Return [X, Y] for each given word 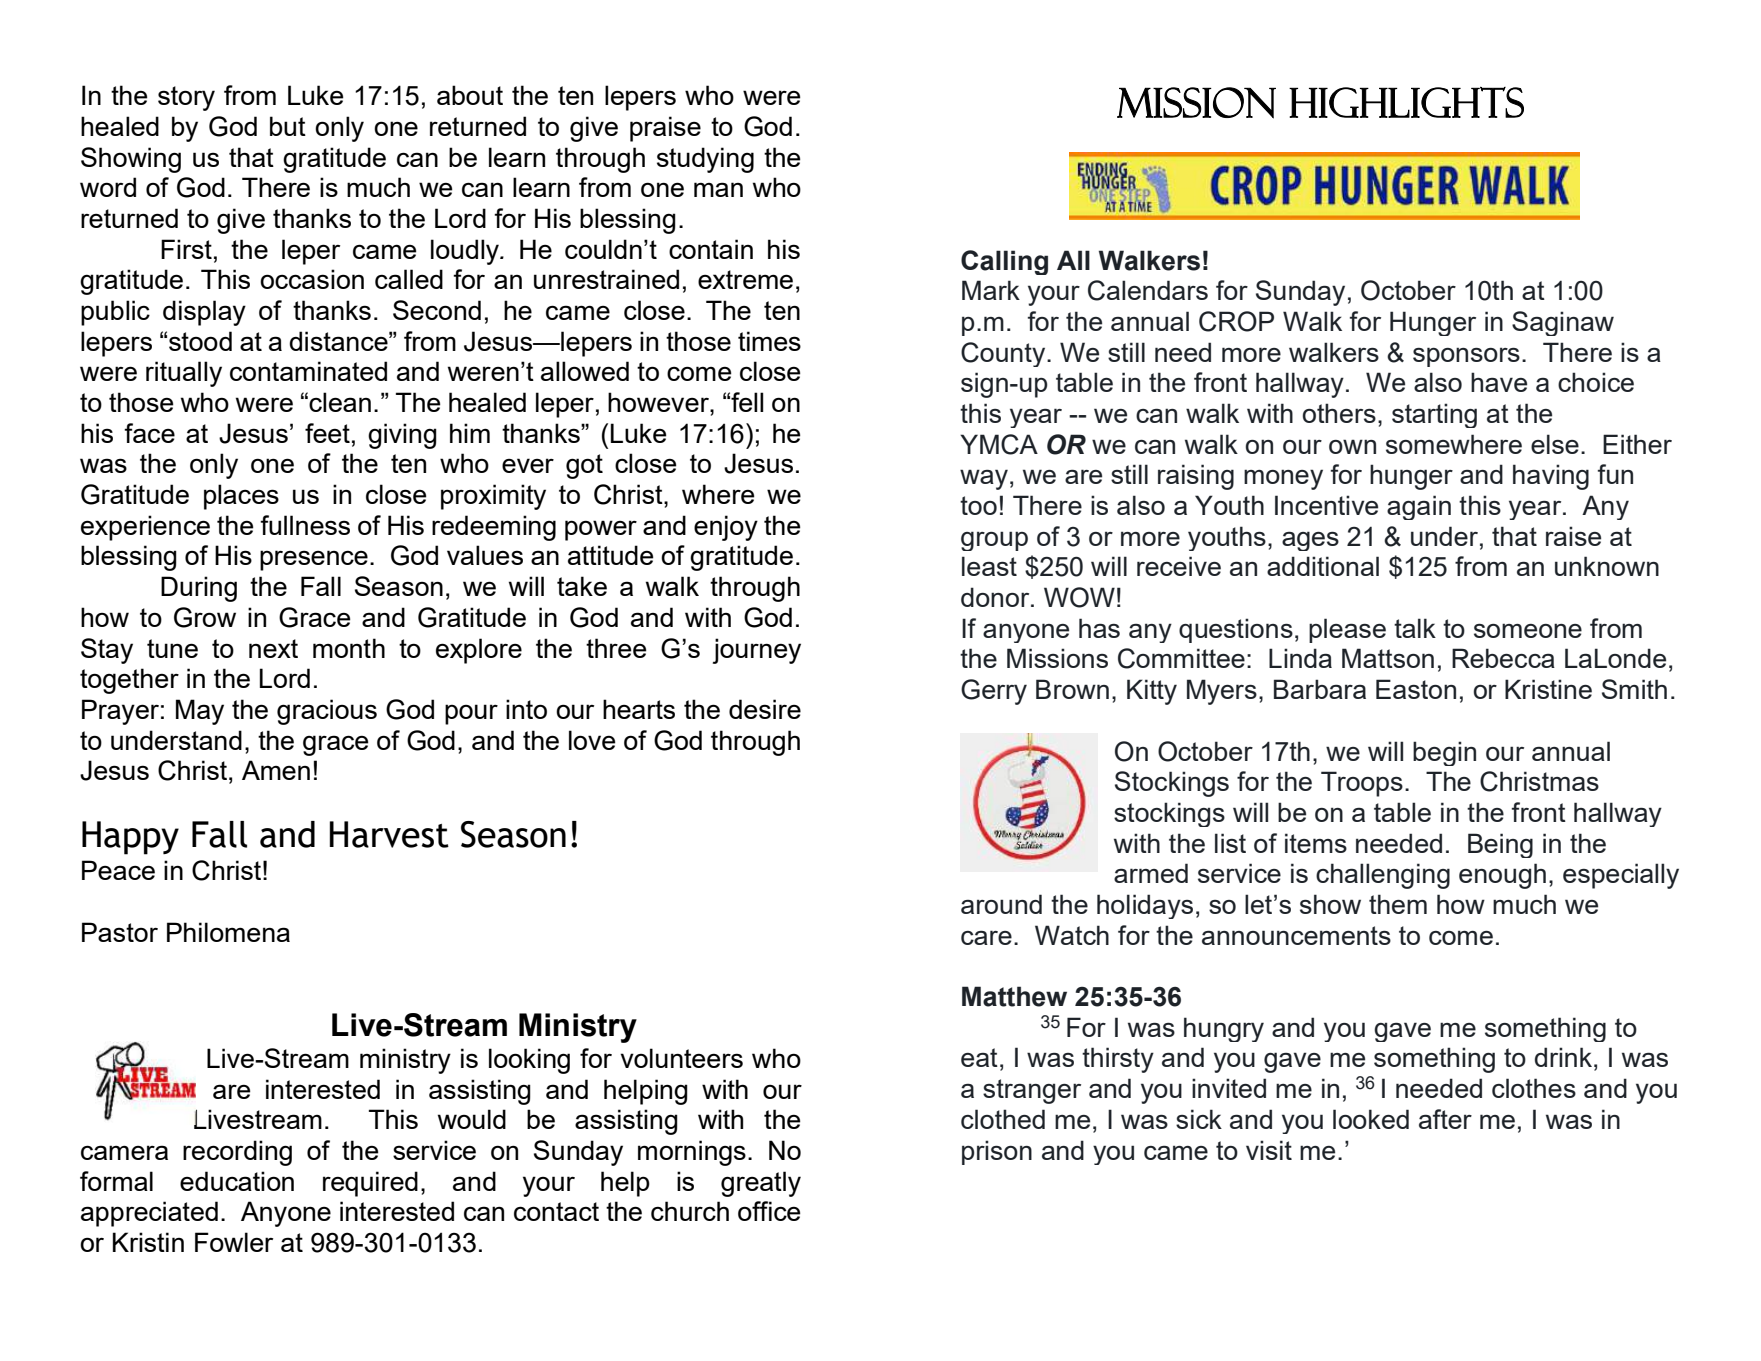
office [769, 1211]
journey [757, 651]
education [237, 1181]
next [273, 648]
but [288, 126]
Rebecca [1503, 658]
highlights [1406, 102]
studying [705, 160]
